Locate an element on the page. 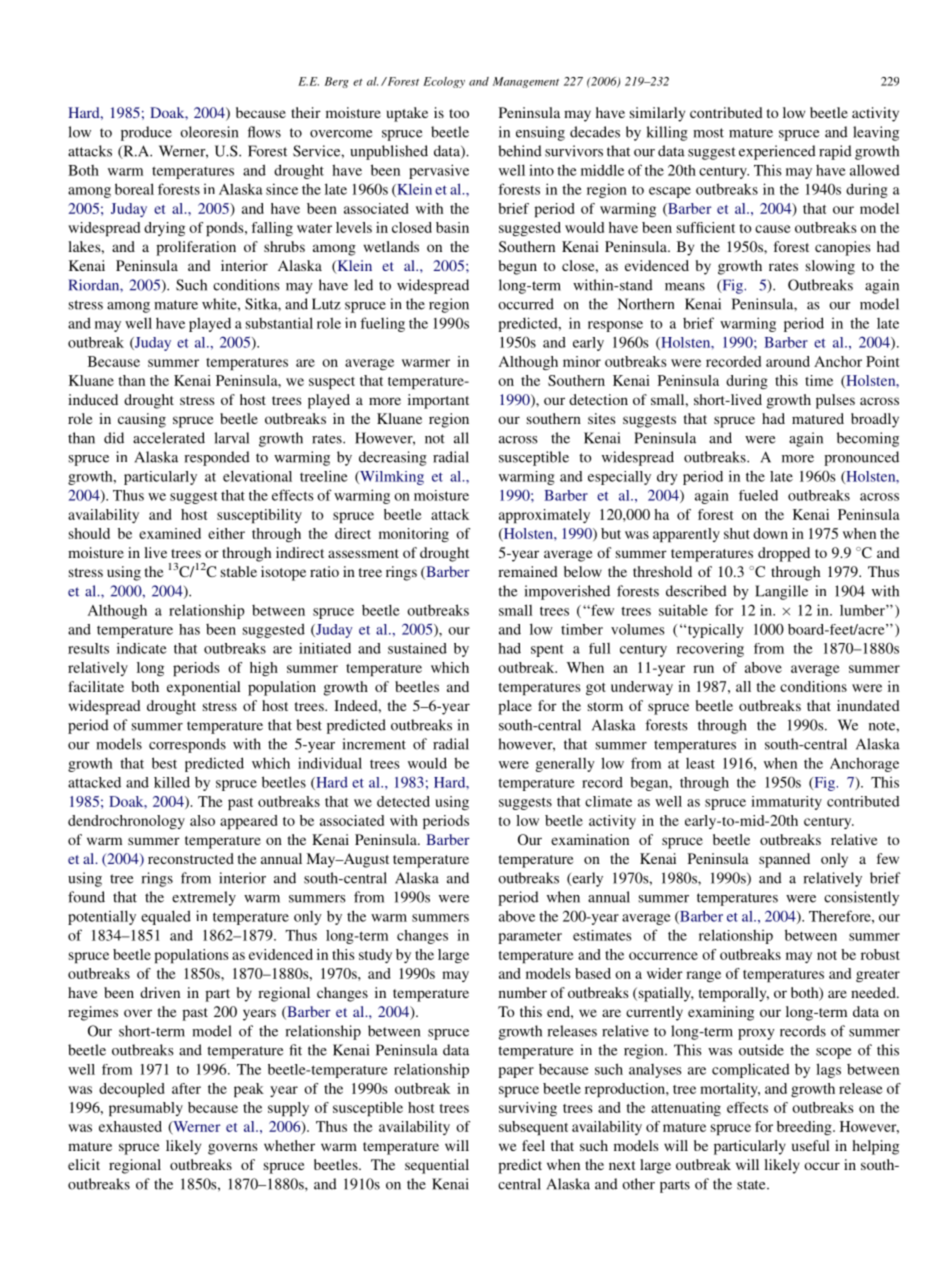  has is located at coordinates (189, 629).
